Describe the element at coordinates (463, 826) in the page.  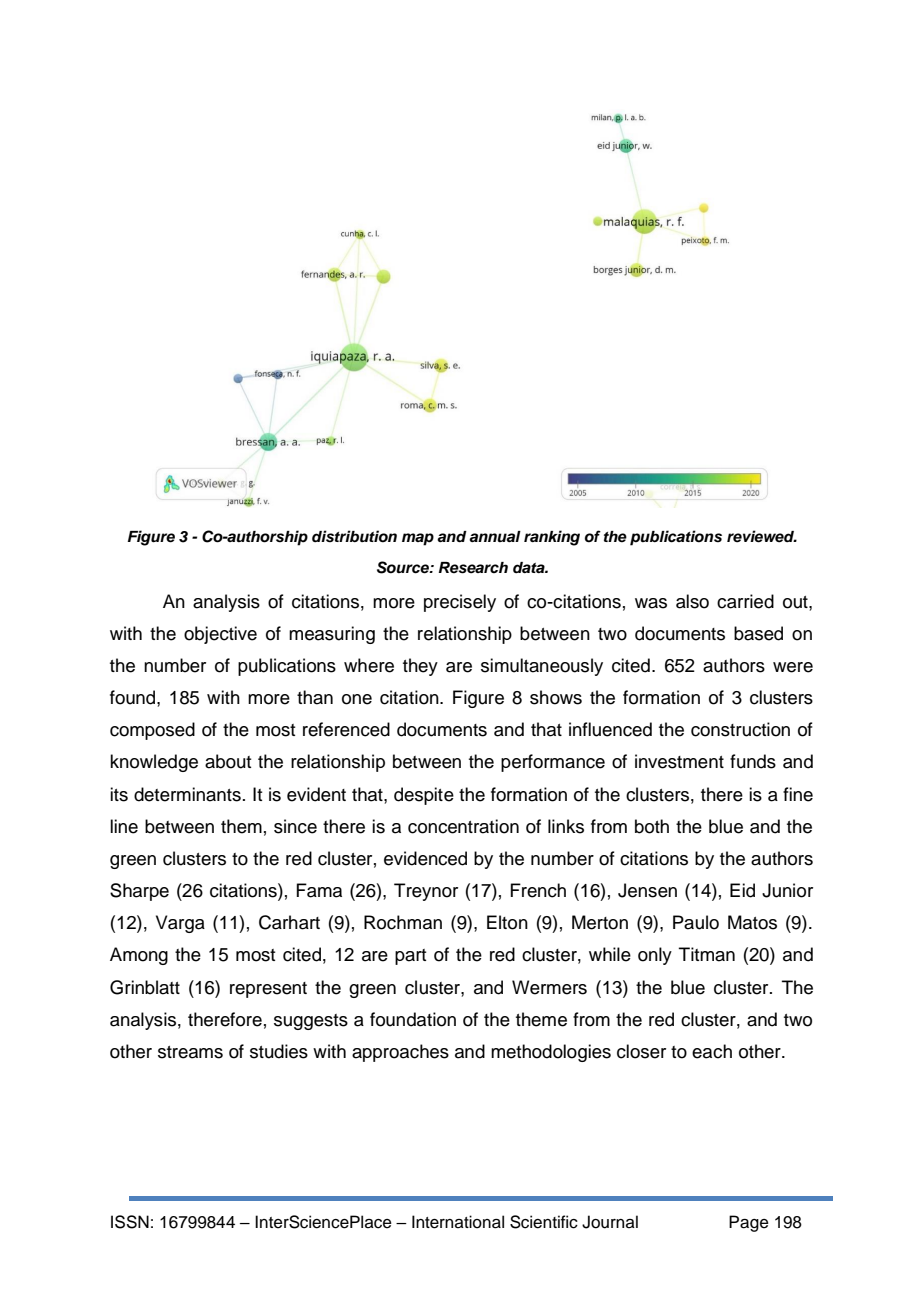
I see `concentration` at that location.
